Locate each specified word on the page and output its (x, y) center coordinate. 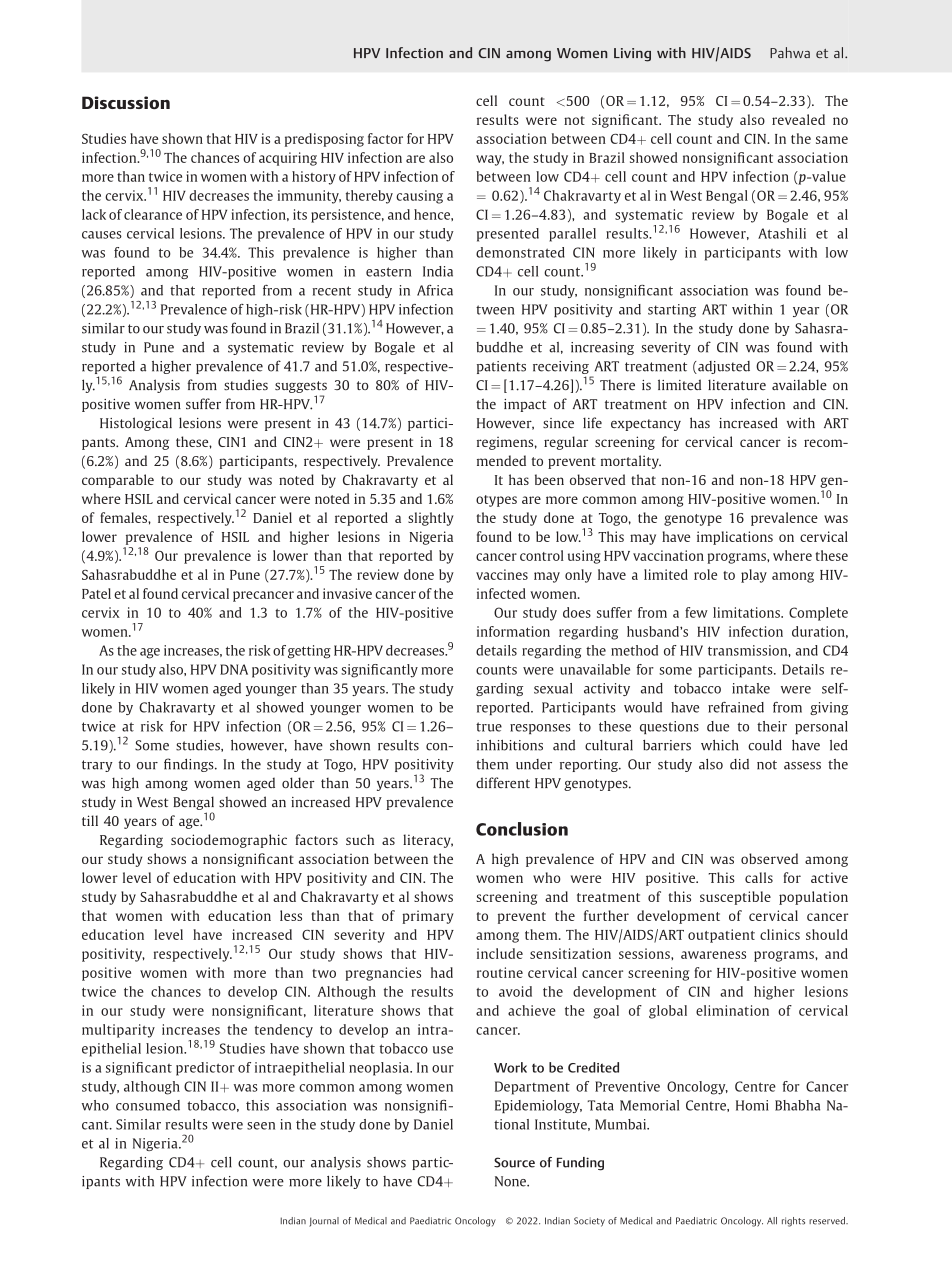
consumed (148, 1105)
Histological (136, 424)
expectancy (646, 425)
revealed (798, 119)
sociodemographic (229, 841)
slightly (431, 519)
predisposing (324, 140)
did (739, 764)
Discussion (126, 102)
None (511, 1181)
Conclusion (522, 829)
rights (793, 1222)
